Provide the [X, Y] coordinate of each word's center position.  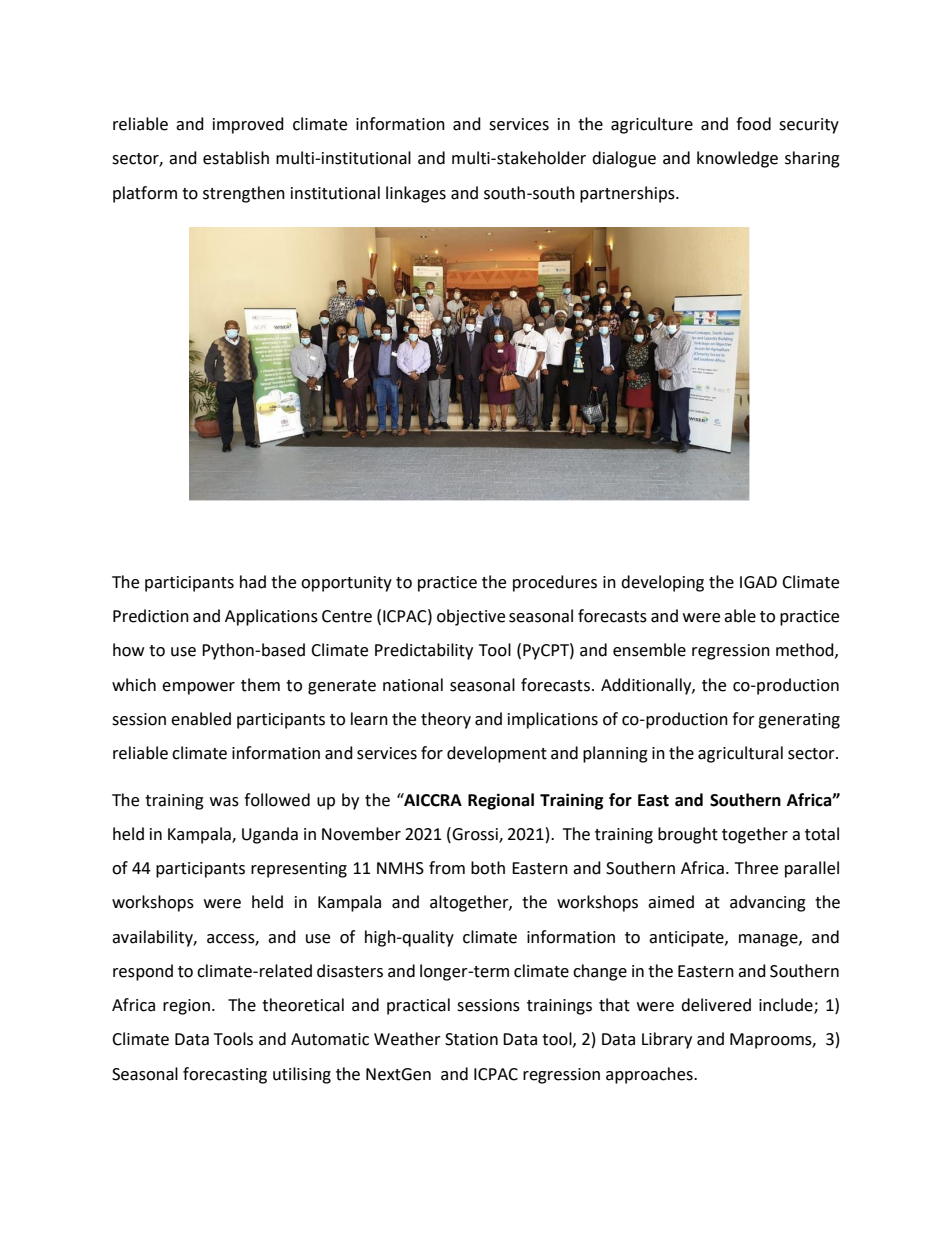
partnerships [628, 194]
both [488, 868]
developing [662, 583]
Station [471, 1039]
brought [688, 835]
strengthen [244, 194]
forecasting [225, 1075]
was [224, 802]
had [253, 582]
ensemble [649, 650]
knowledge [737, 159]
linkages [416, 194]
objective [471, 617]
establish [236, 158]
